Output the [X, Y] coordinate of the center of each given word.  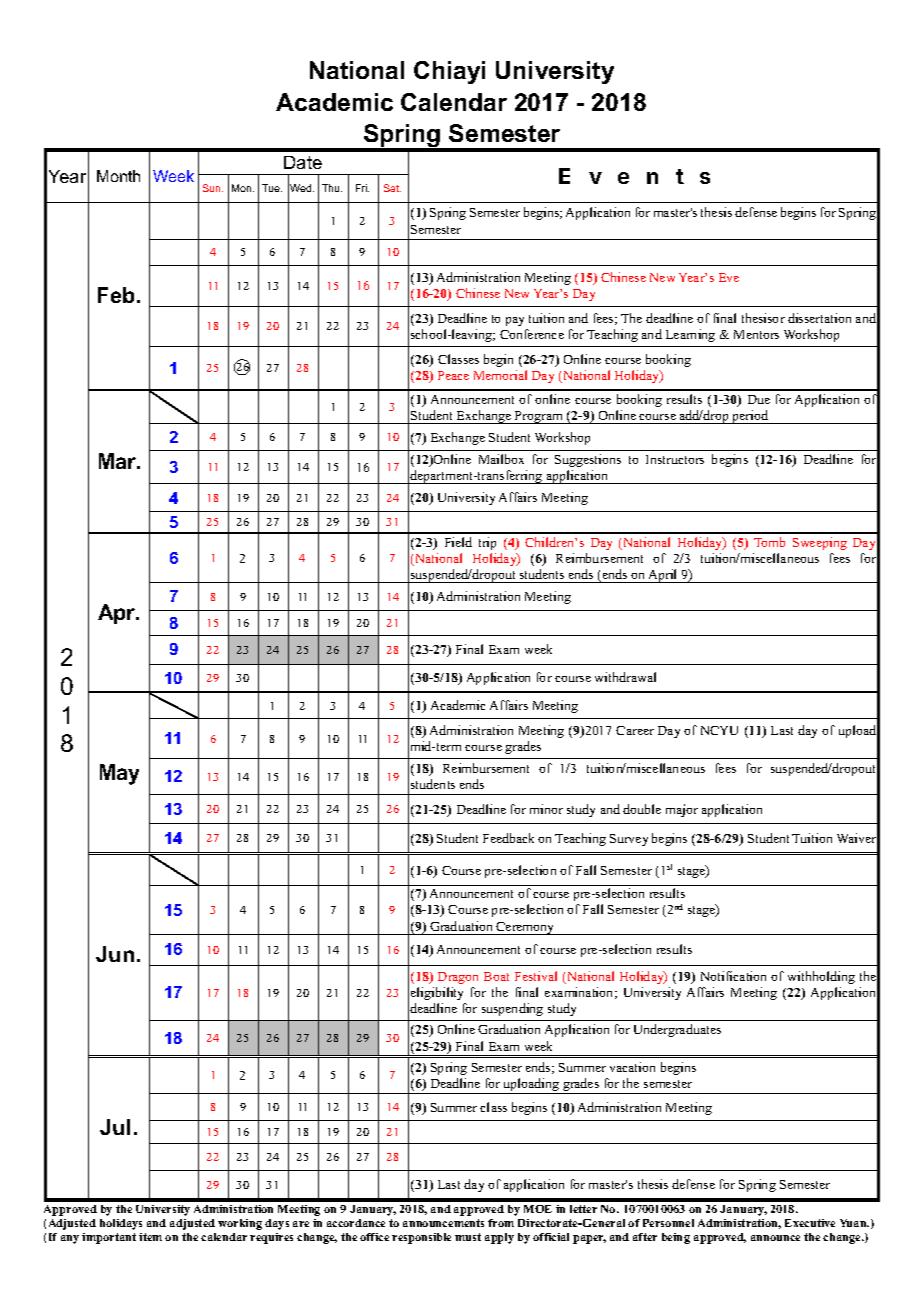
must [468, 1237]
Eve [729, 277]
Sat [392, 188]
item [150, 1237]
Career [635, 730]
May [119, 774]
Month [118, 176]
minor [546, 809]
